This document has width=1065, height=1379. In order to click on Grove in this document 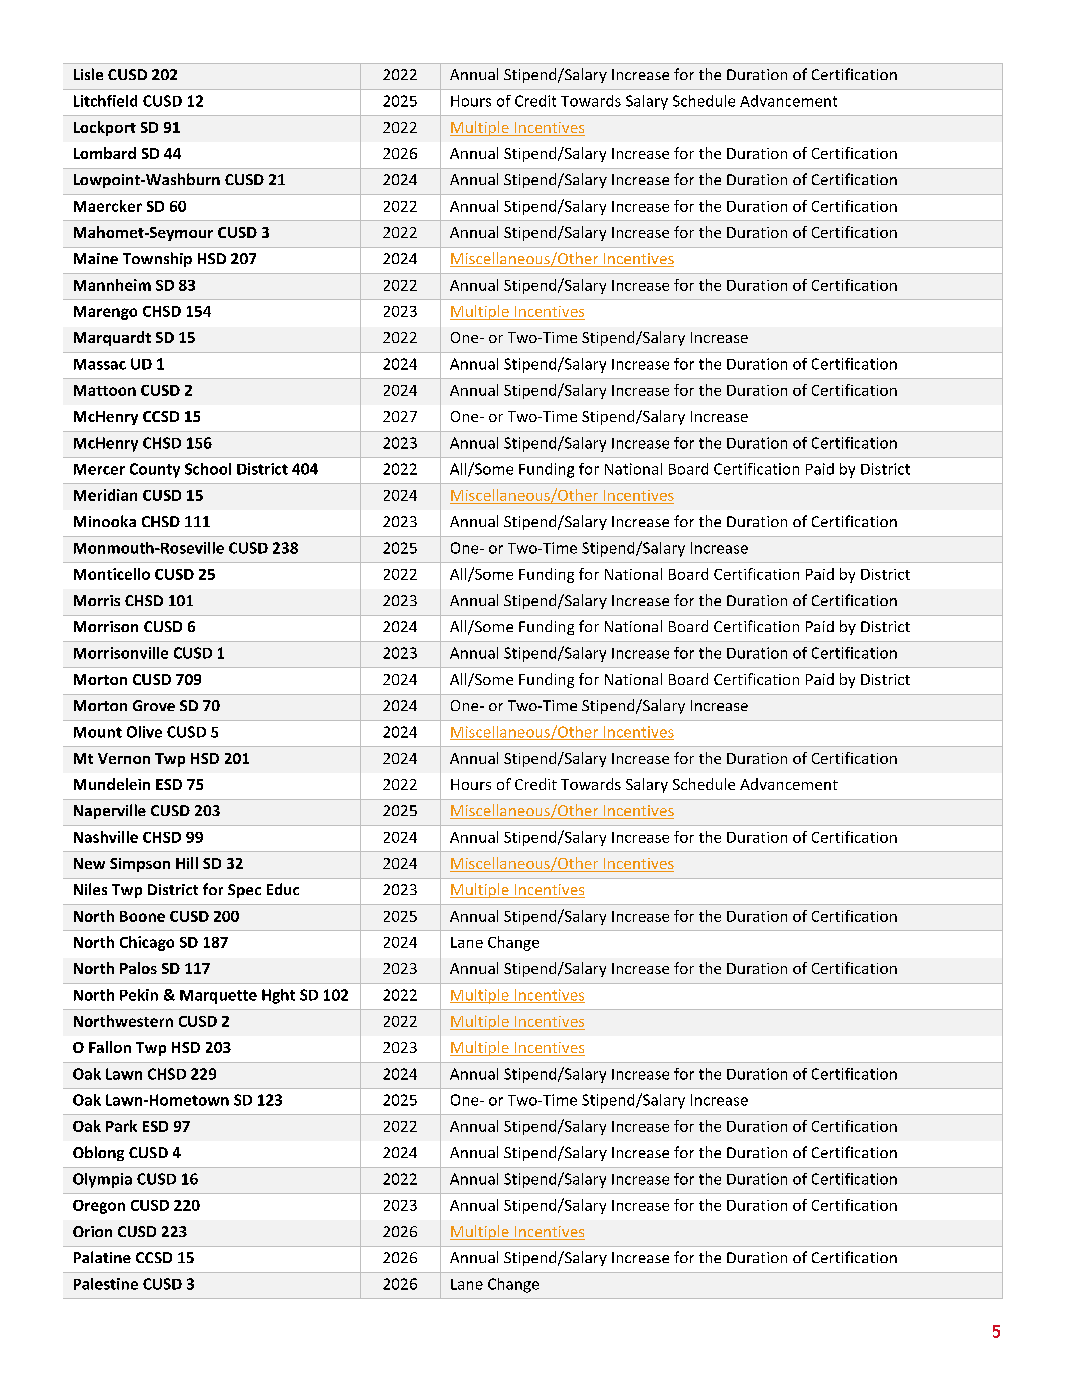, I will do `click(154, 705)`.
